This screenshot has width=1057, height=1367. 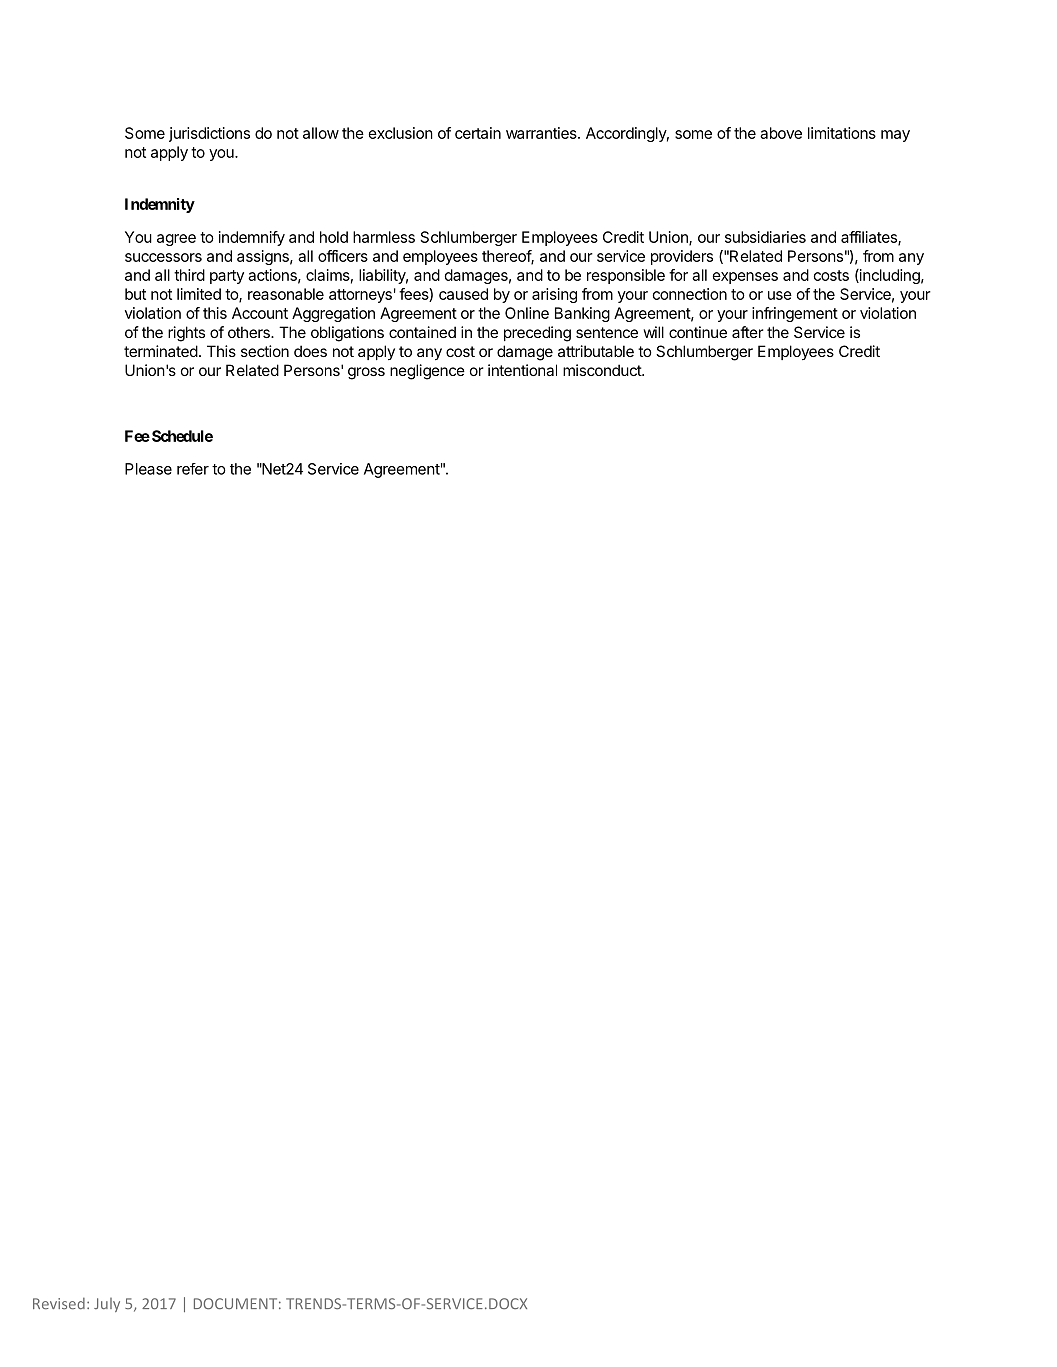 I want to click on gross, so click(x=366, y=373).
